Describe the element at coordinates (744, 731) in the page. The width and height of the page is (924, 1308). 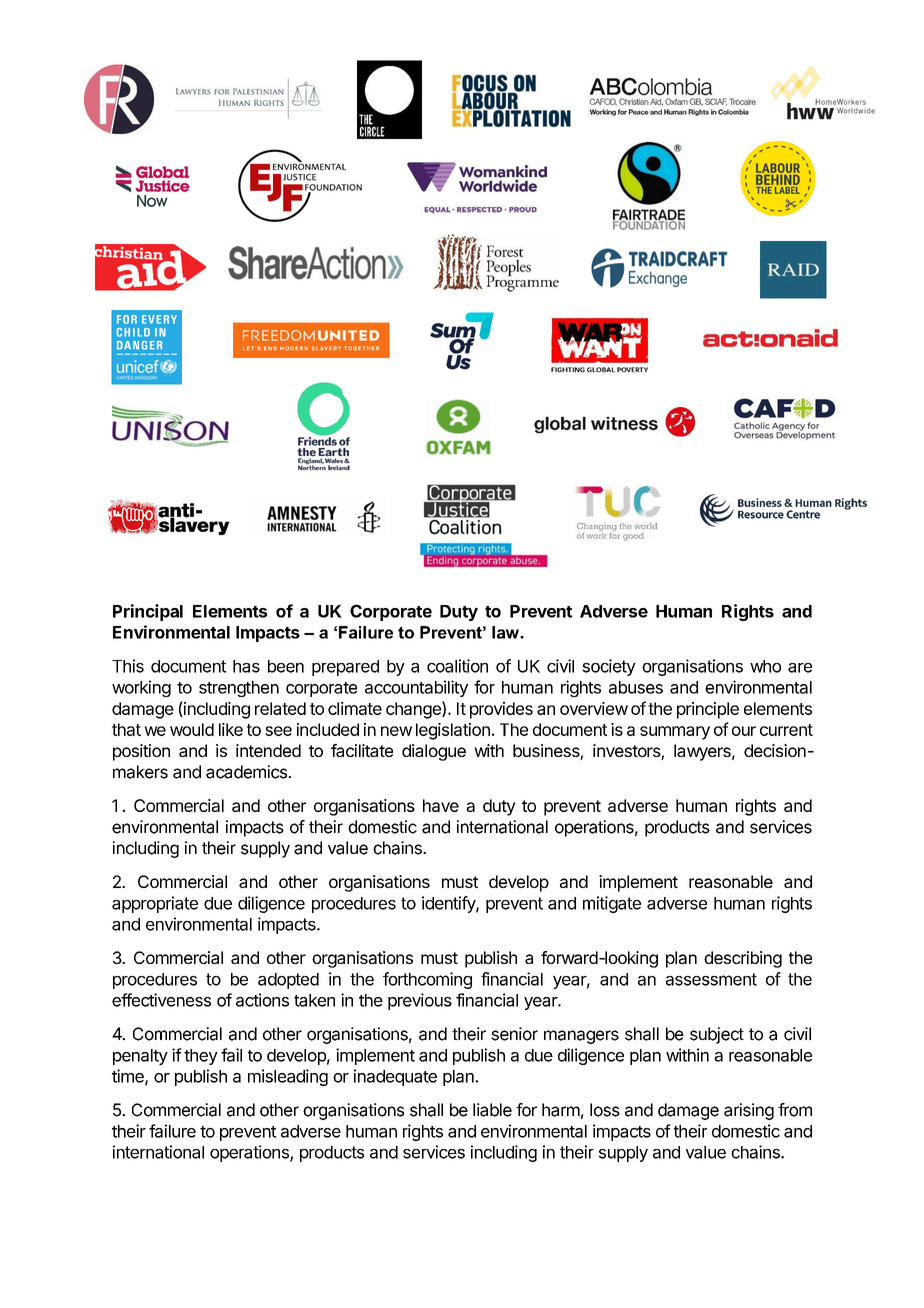
I see `our` at that location.
